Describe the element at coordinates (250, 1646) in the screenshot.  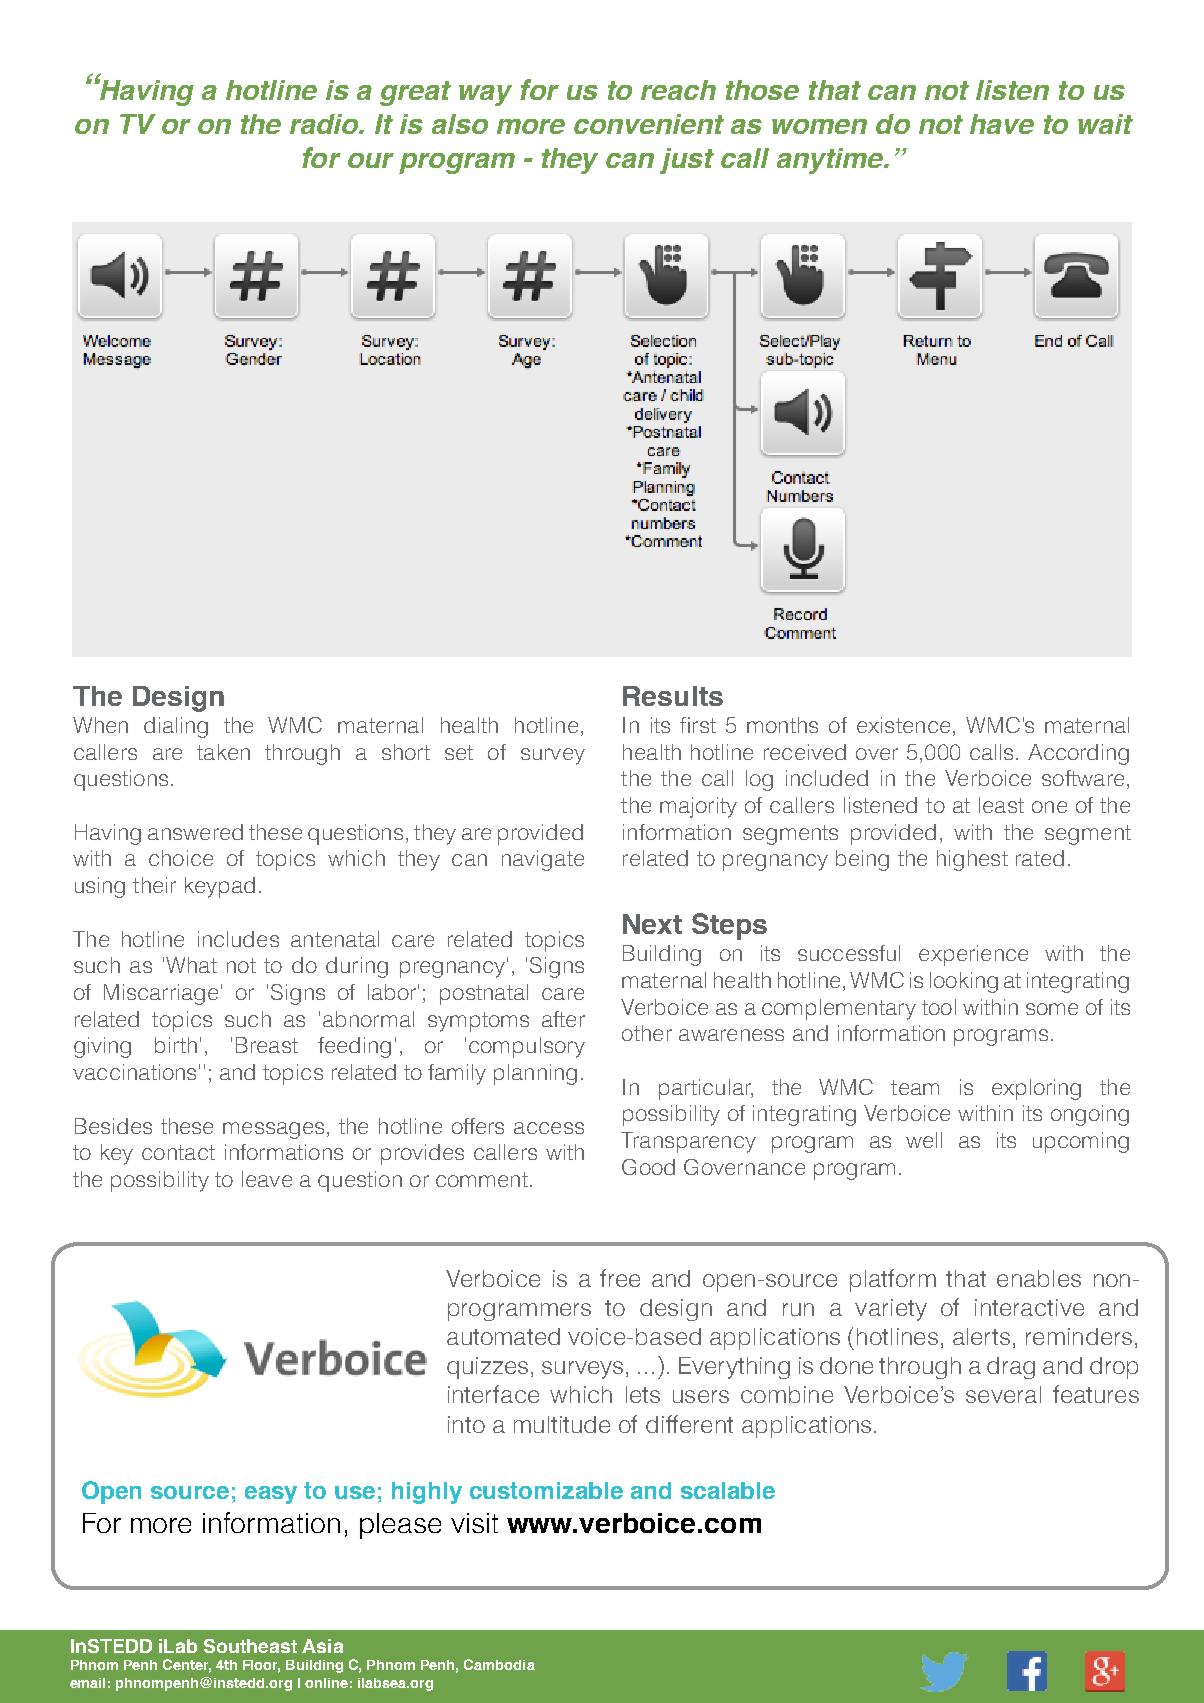
I see `Southeast` at that location.
